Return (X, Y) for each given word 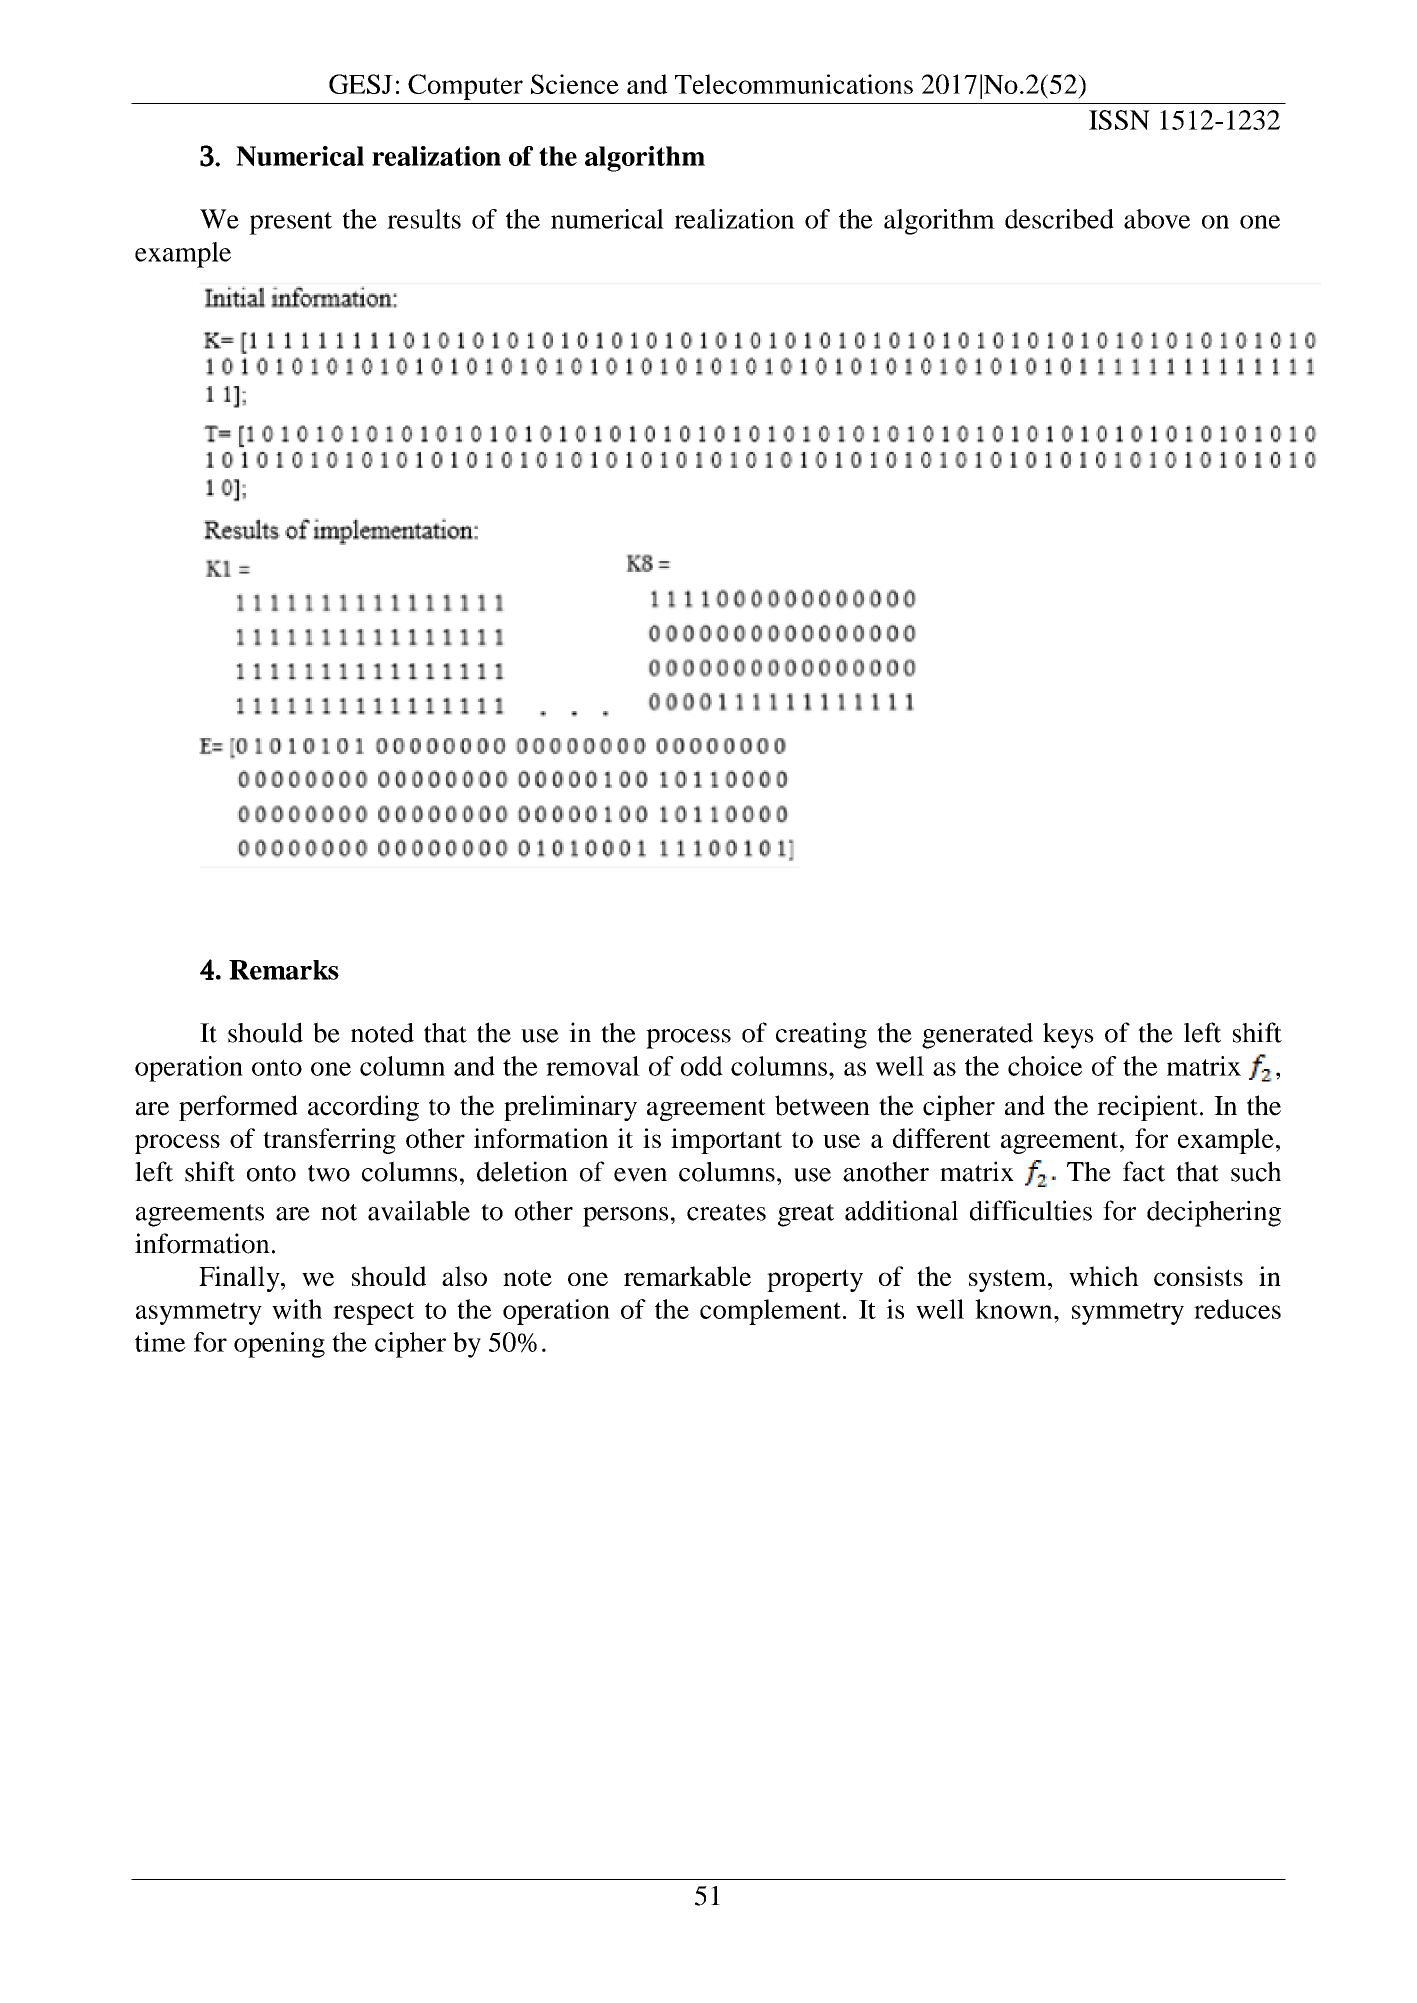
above (1157, 219)
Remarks (284, 970)
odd (702, 1066)
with (297, 1309)
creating (821, 1035)
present (290, 223)
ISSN (1119, 120)
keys (1068, 1036)
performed (238, 1108)
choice (1045, 1066)
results (424, 219)
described (1059, 219)
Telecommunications (794, 84)
